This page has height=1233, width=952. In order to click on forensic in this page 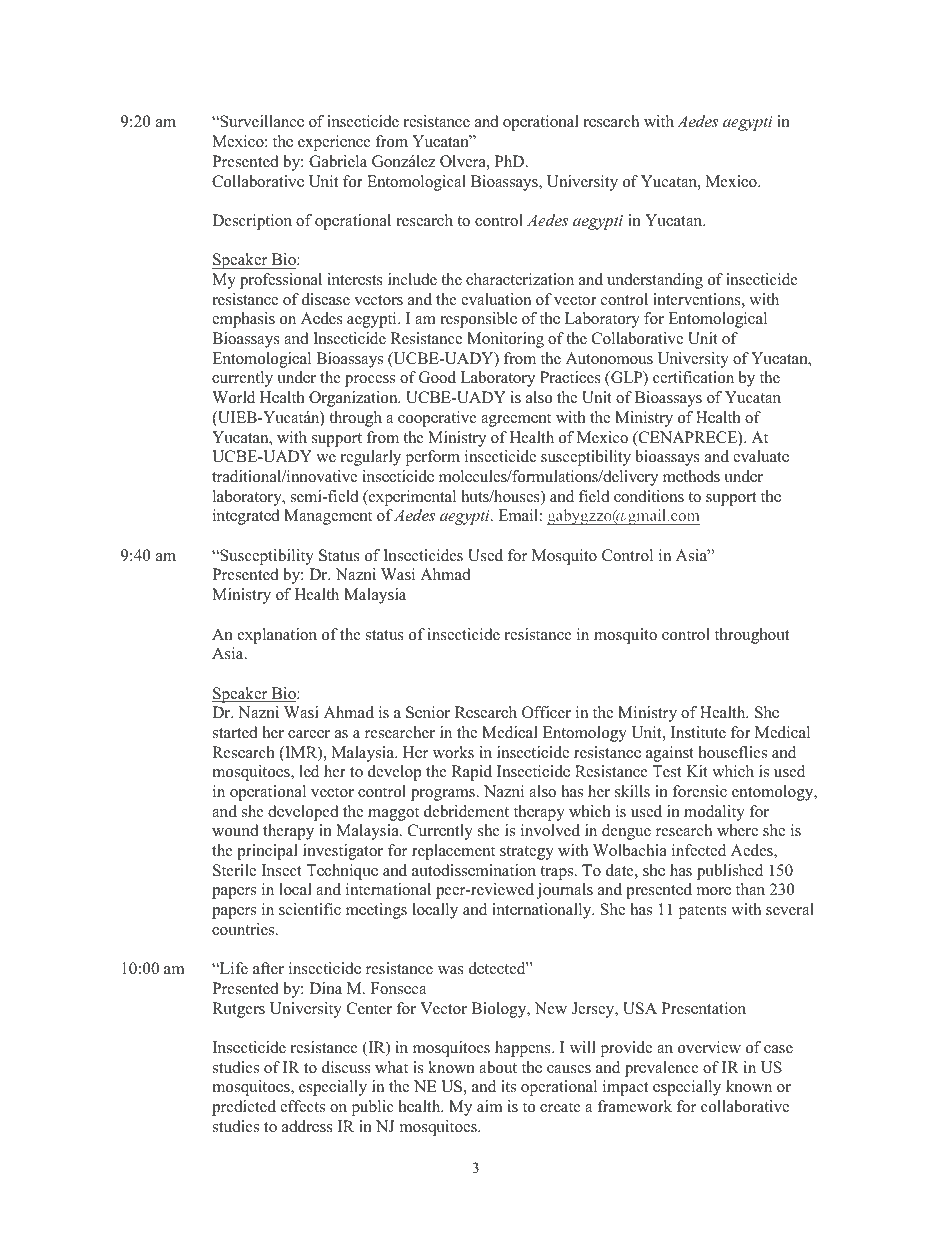, I will do `click(699, 791)`.
